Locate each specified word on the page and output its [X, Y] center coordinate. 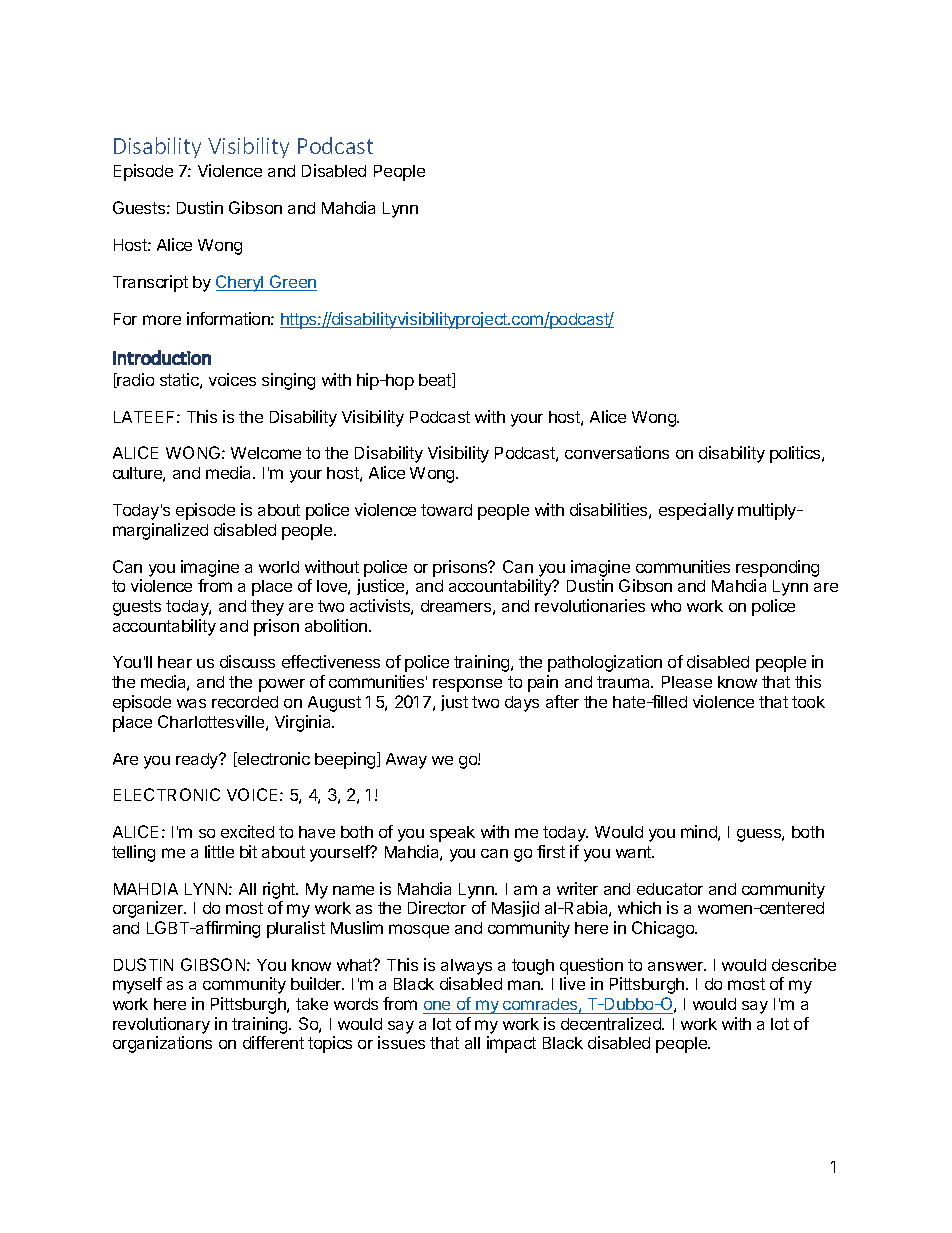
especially [696, 511]
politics [796, 454]
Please [687, 682]
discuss [247, 661]
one [437, 1005]
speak [452, 834]
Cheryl [241, 283]
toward [446, 510]
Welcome [266, 453]
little [219, 851]
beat [436, 380]
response [467, 685]
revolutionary [161, 1025]
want [634, 852]
